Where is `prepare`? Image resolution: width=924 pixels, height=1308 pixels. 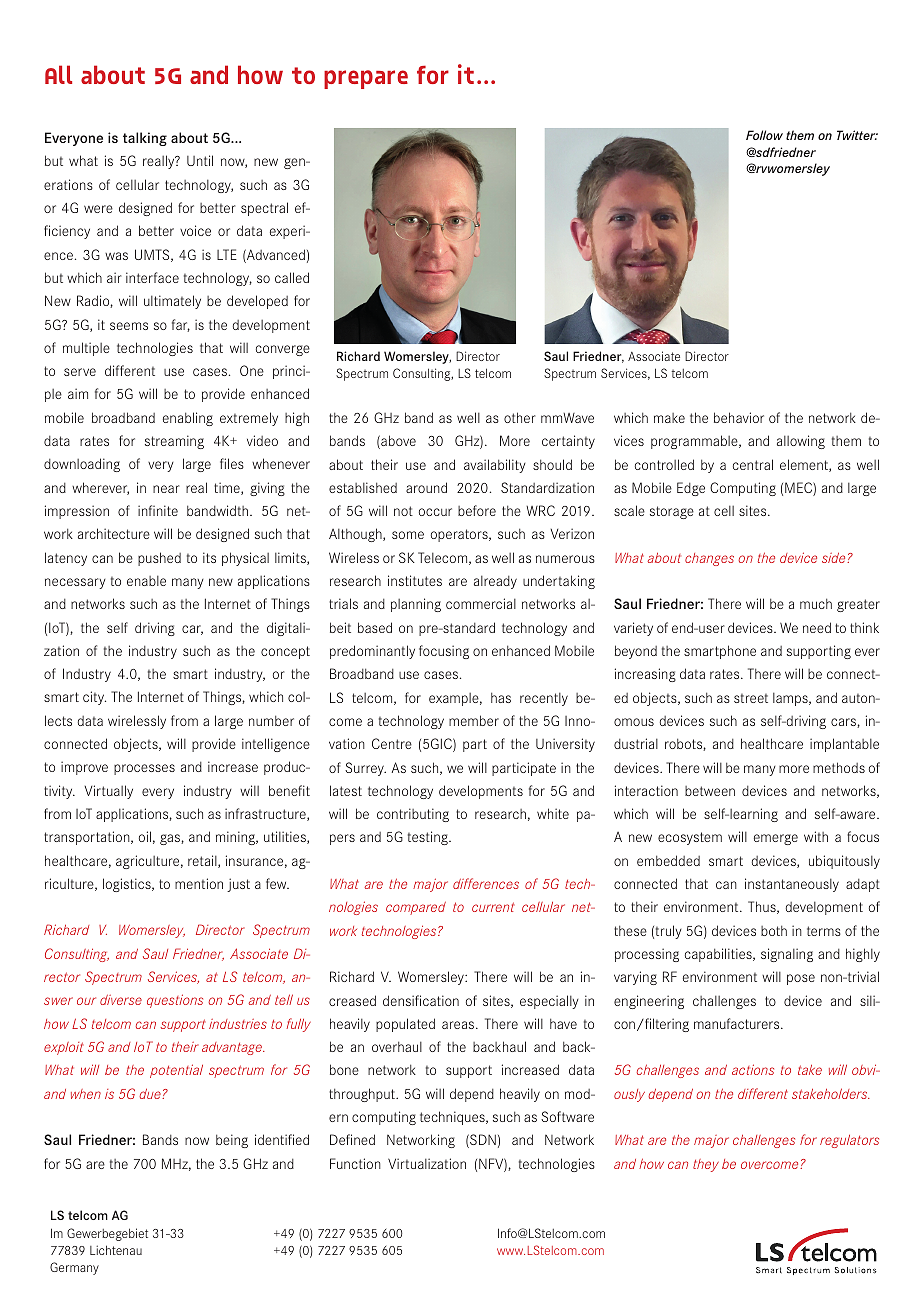 prepare is located at coordinates (366, 79).
